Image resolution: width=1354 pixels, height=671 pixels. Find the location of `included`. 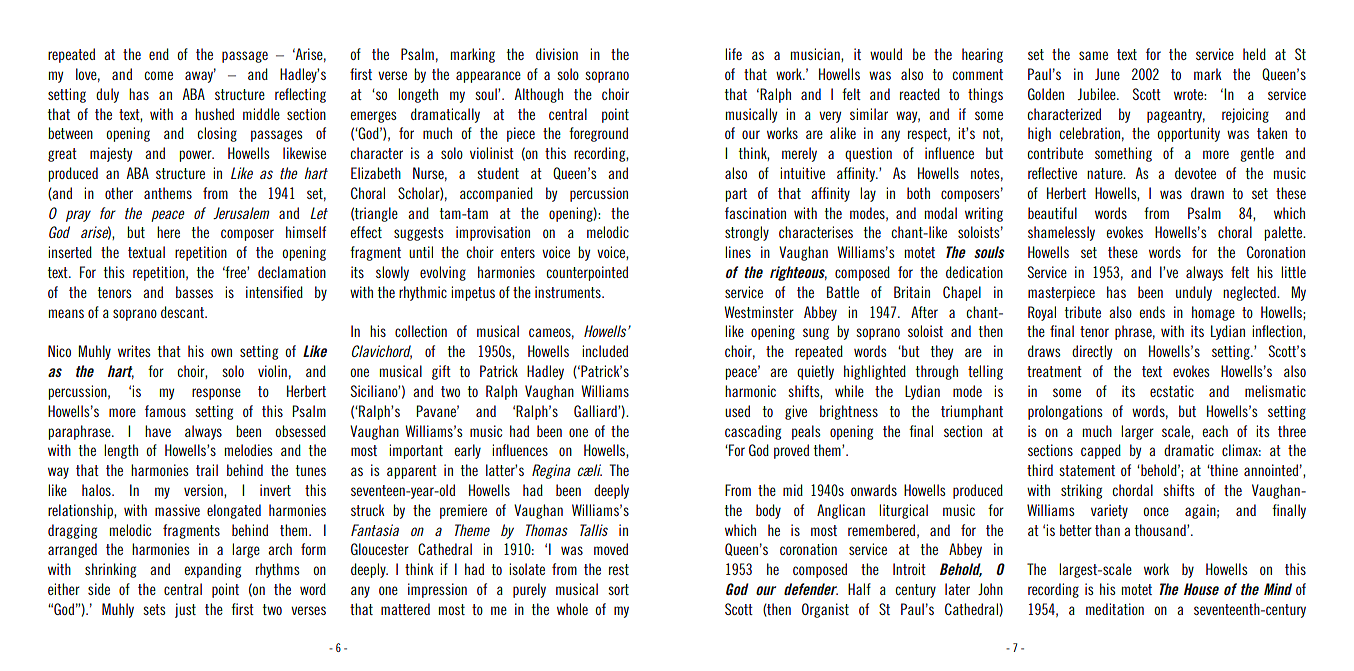

included is located at coordinates (605, 351).
